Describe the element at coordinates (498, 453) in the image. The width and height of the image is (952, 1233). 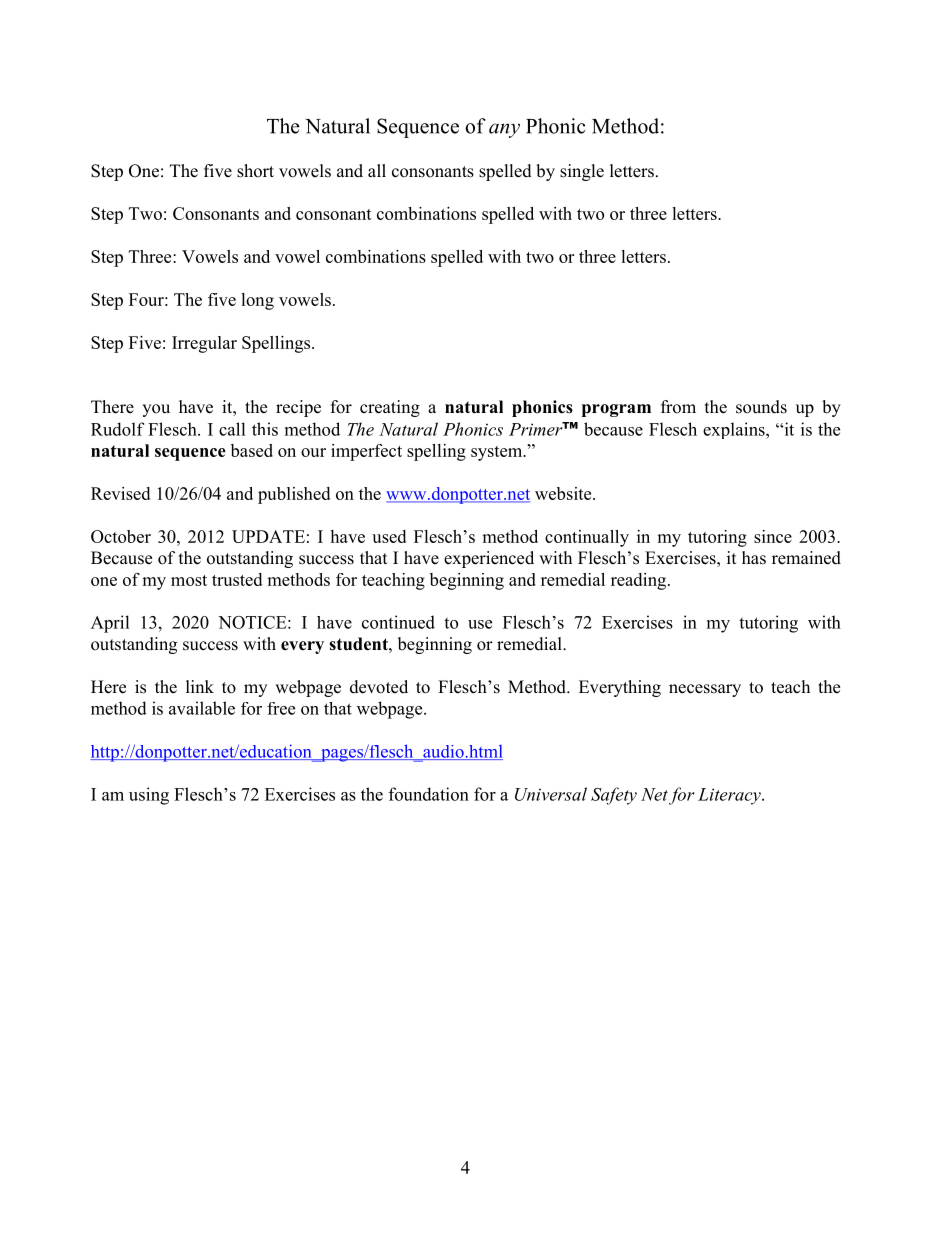
I see `system` at that location.
